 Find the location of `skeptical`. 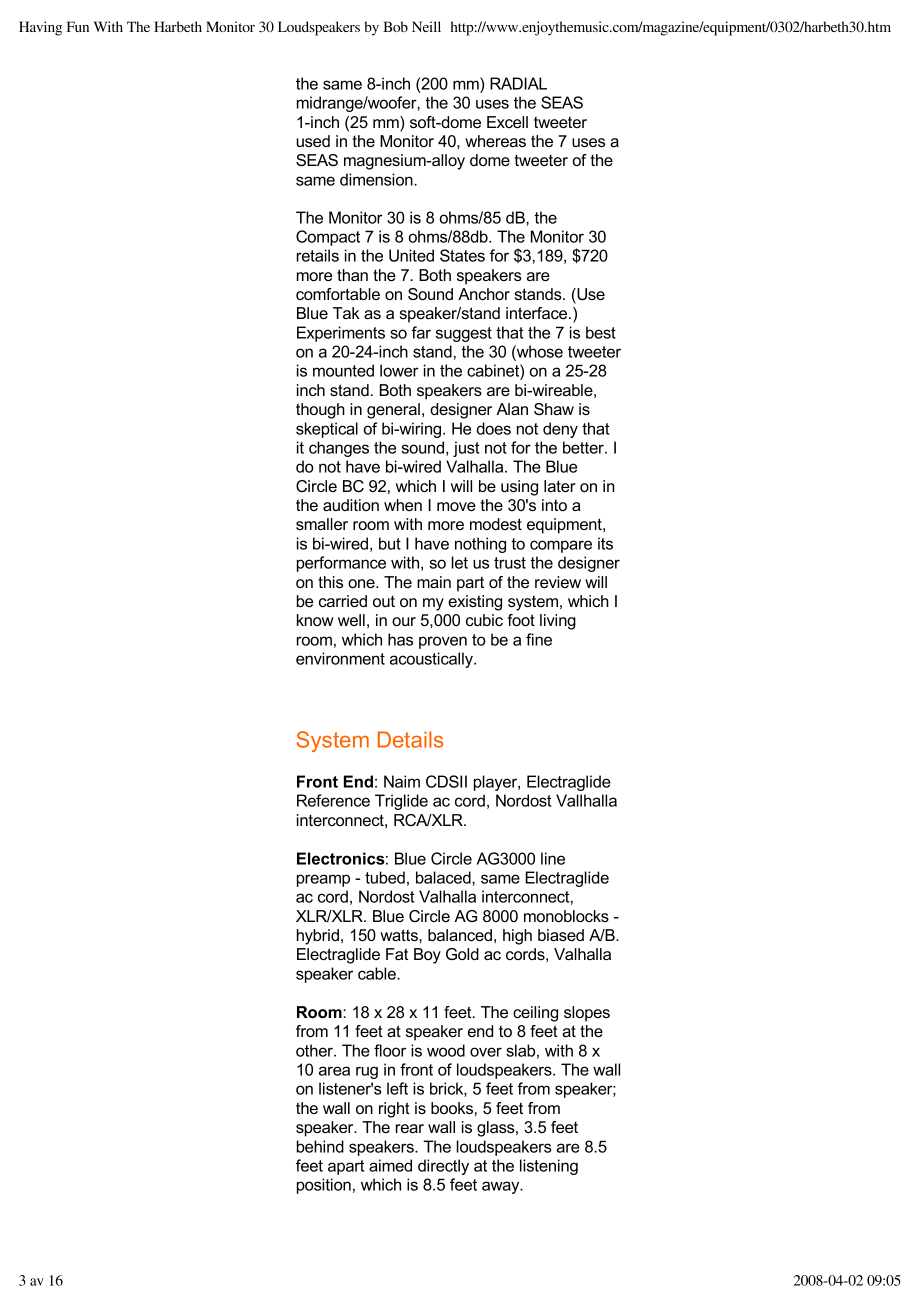

skeptical is located at coordinates (327, 430).
